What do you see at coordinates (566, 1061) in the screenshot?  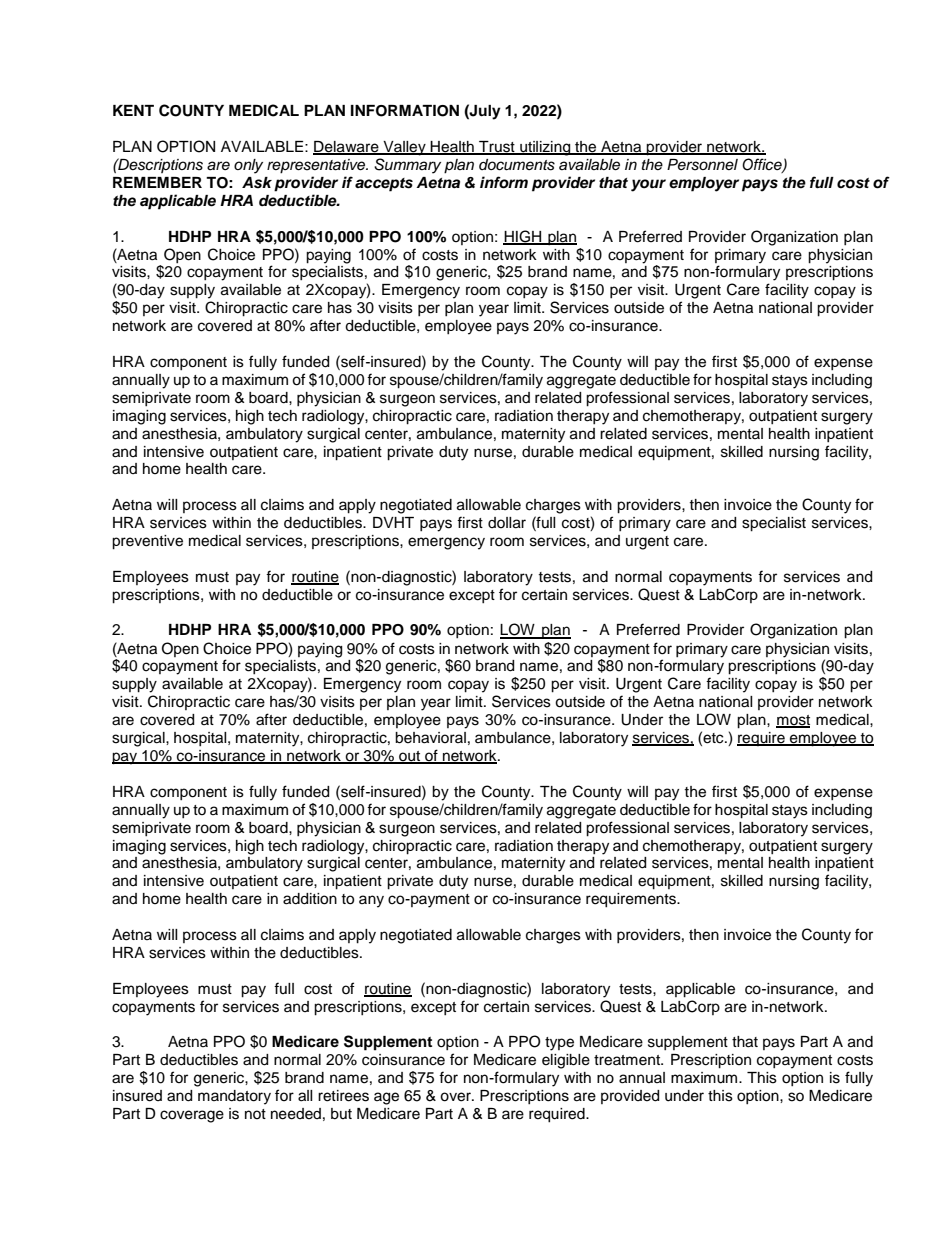 I see `eligible` at bounding box center [566, 1061].
